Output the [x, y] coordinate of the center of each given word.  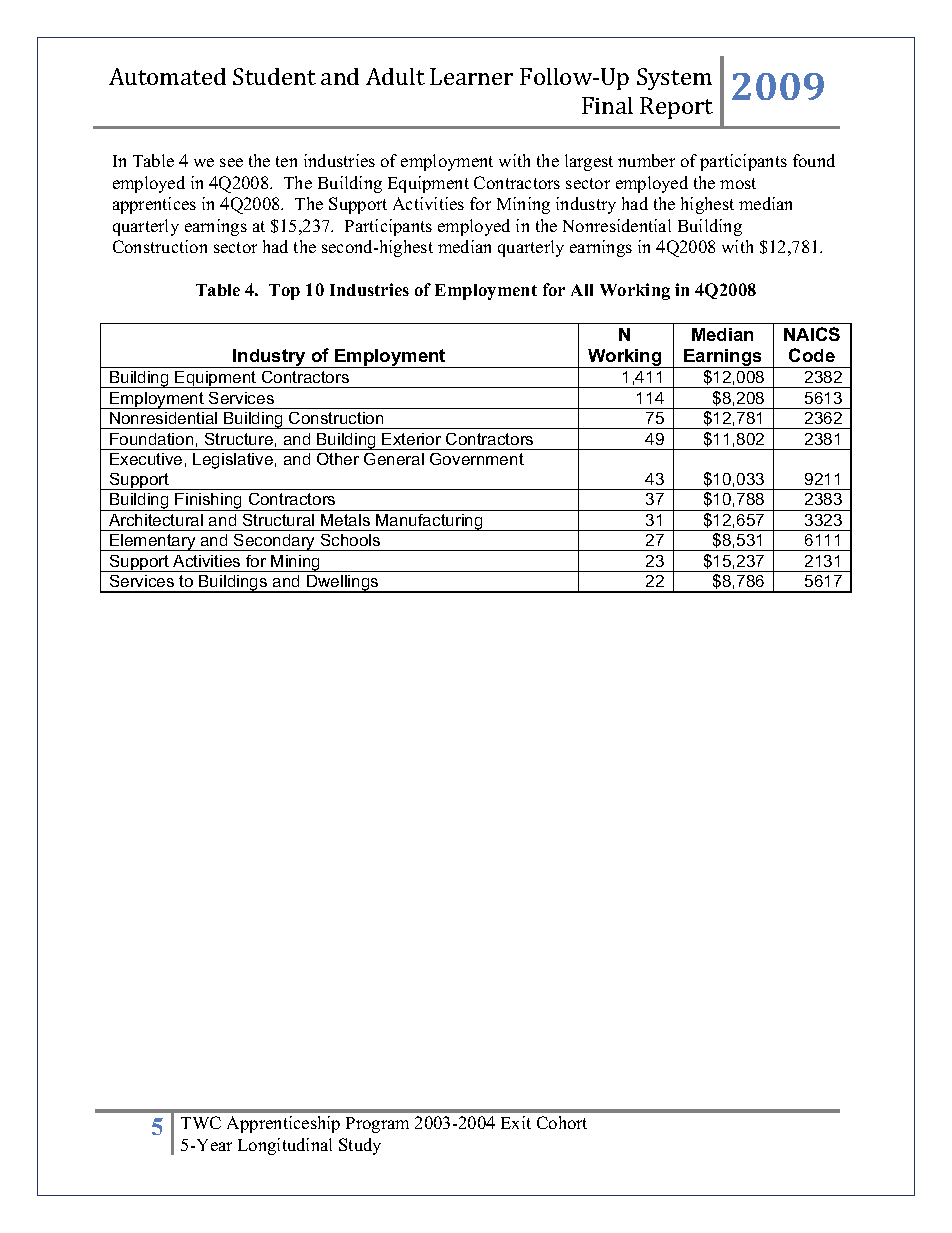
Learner [471, 76]
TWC [201, 1122]
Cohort [562, 1122]
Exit [516, 1122]
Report [676, 108]
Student [274, 76]
